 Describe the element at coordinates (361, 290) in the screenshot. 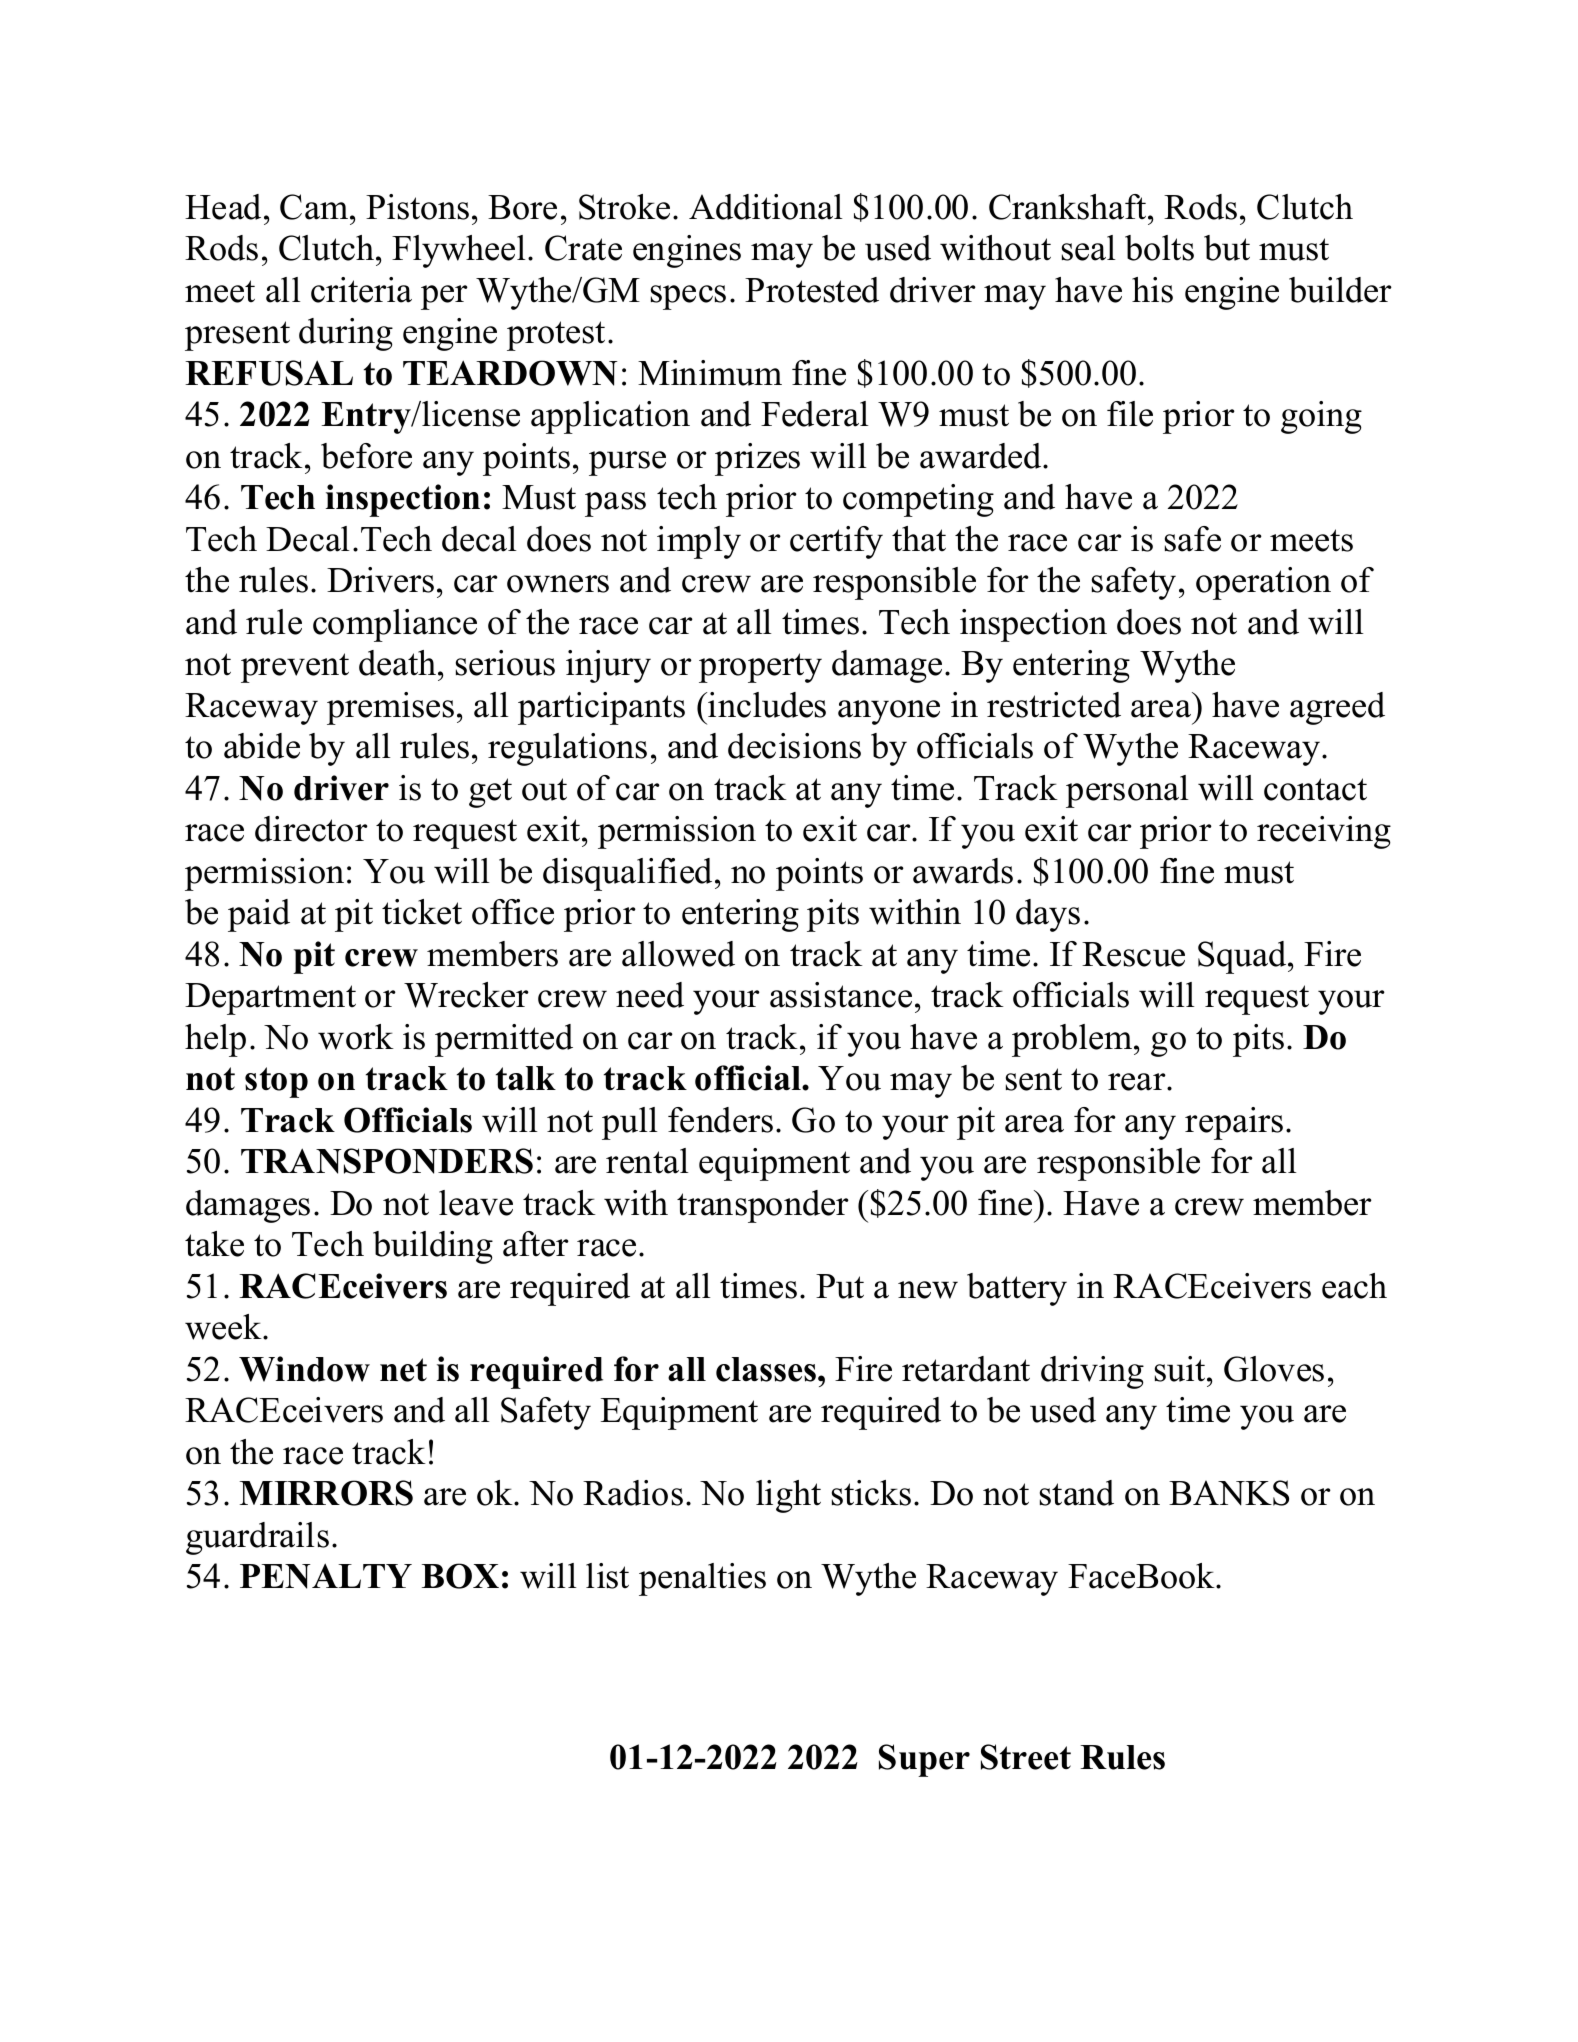

I see `criteria` at that location.
